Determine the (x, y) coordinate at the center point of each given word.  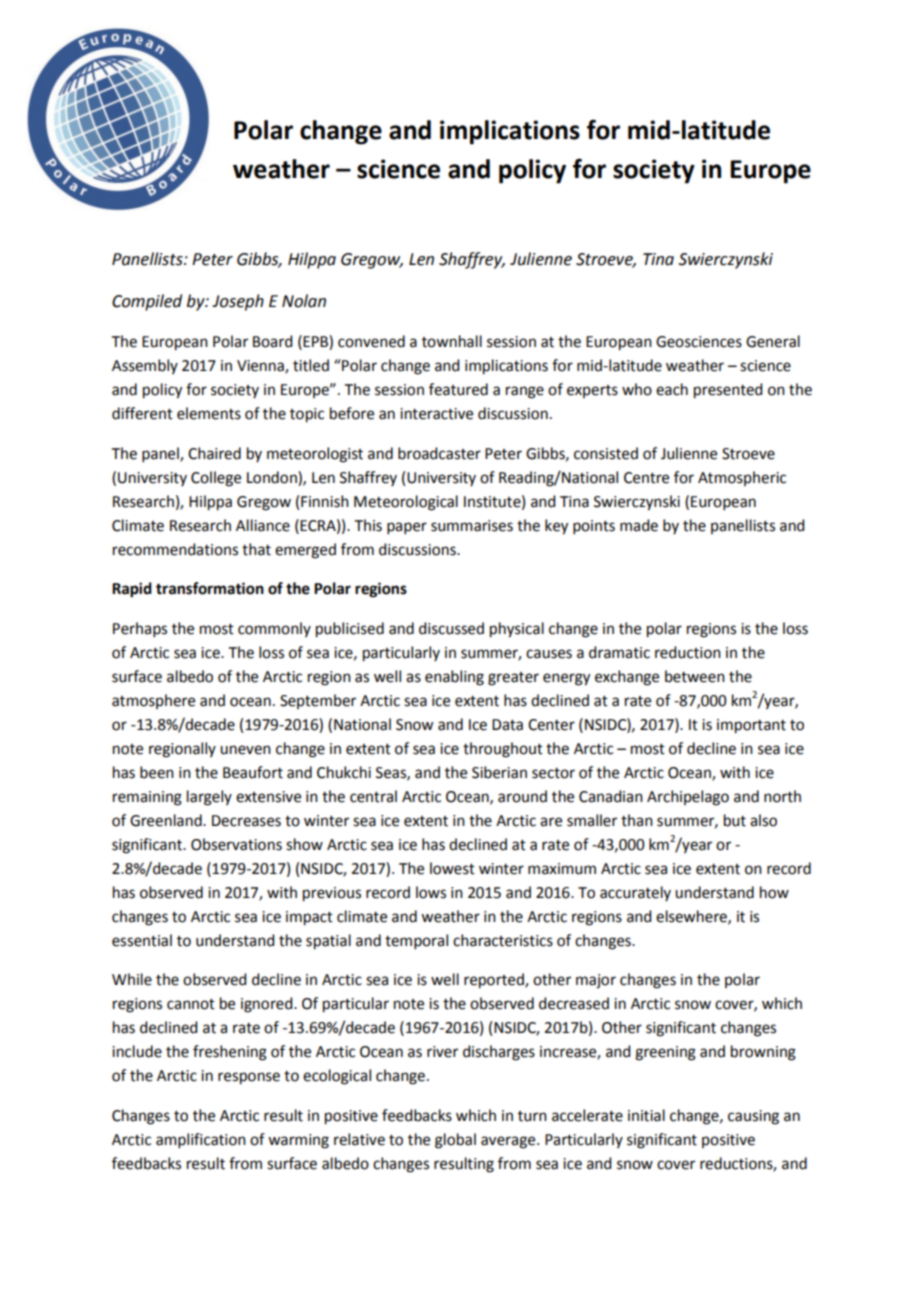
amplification (201, 1140)
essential (142, 940)
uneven (245, 750)
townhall (452, 341)
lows (431, 892)
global (455, 1141)
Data (507, 725)
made (639, 525)
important (751, 726)
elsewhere (692, 917)
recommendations (175, 549)
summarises (472, 526)
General (773, 341)
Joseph (238, 302)
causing (753, 1117)
